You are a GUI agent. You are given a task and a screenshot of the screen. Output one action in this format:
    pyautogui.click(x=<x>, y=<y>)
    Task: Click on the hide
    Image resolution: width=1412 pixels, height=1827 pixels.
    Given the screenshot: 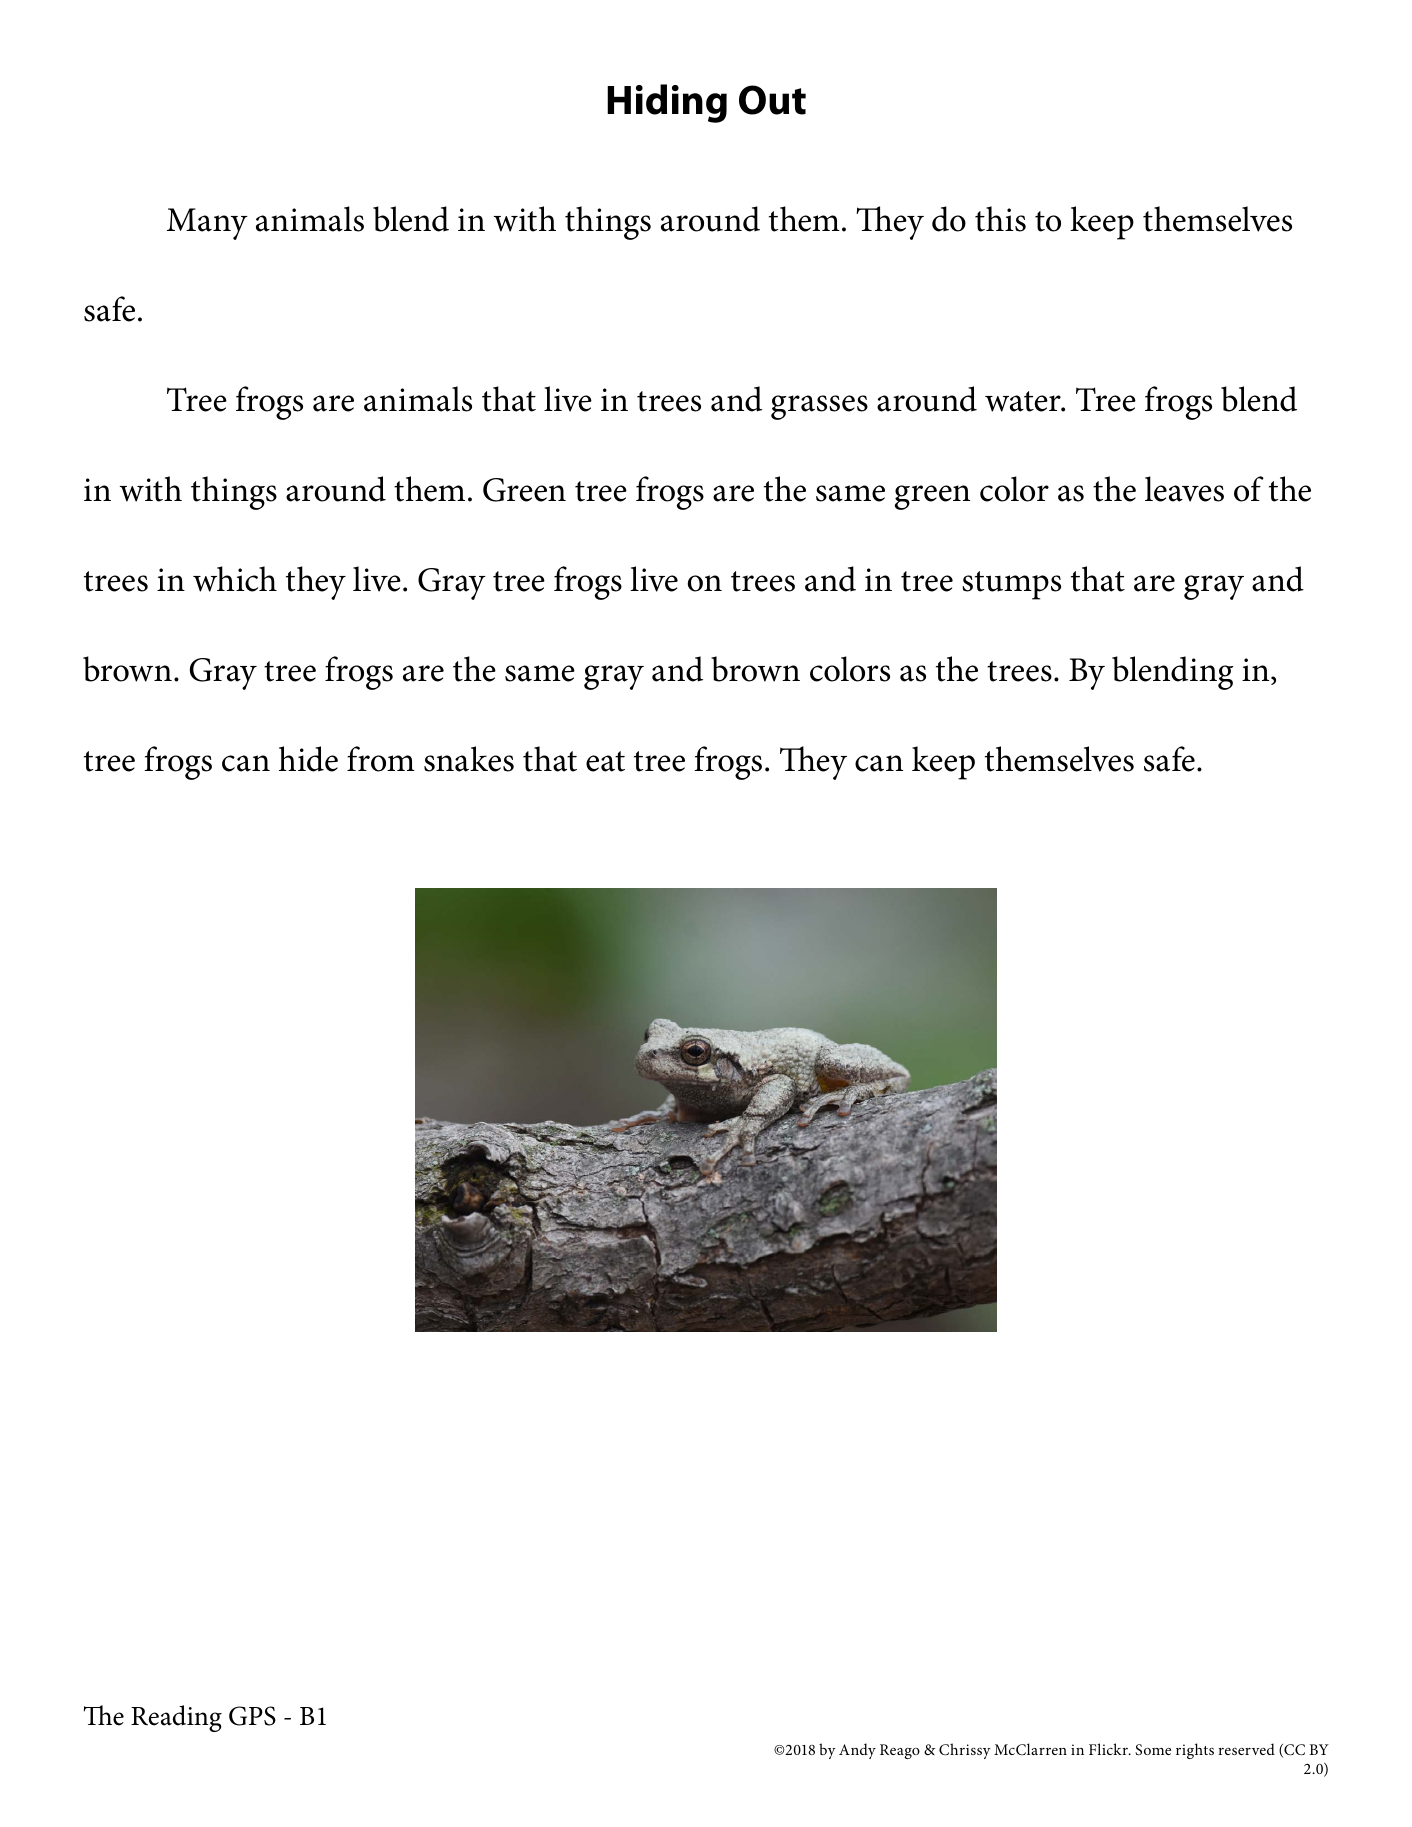 What is the action you would take?
    pyautogui.click(x=308, y=759)
